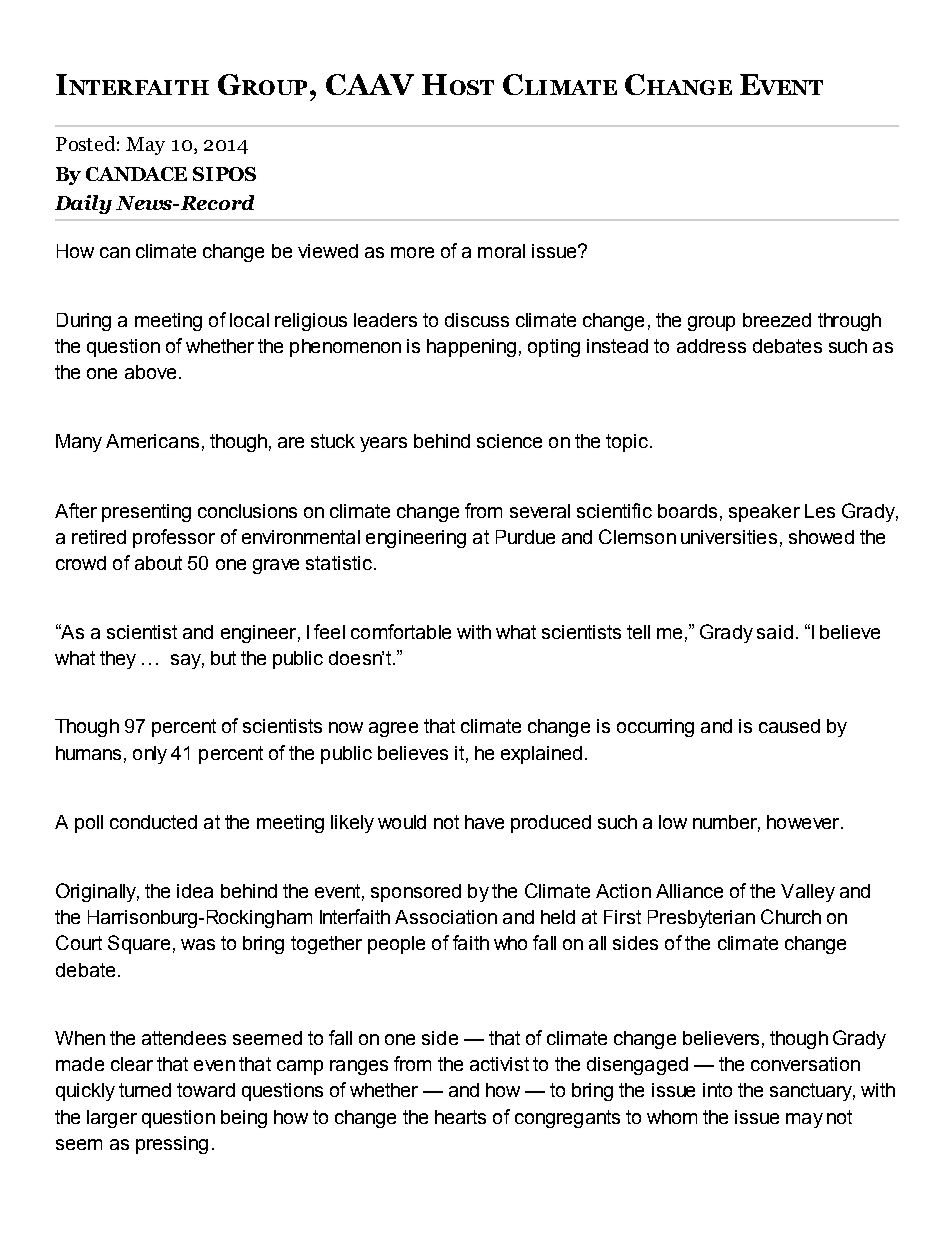 This image has height=1233, width=952. What do you see at coordinates (145, 1090) in the image?
I see `turned` at bounding box center [145, 1090].
